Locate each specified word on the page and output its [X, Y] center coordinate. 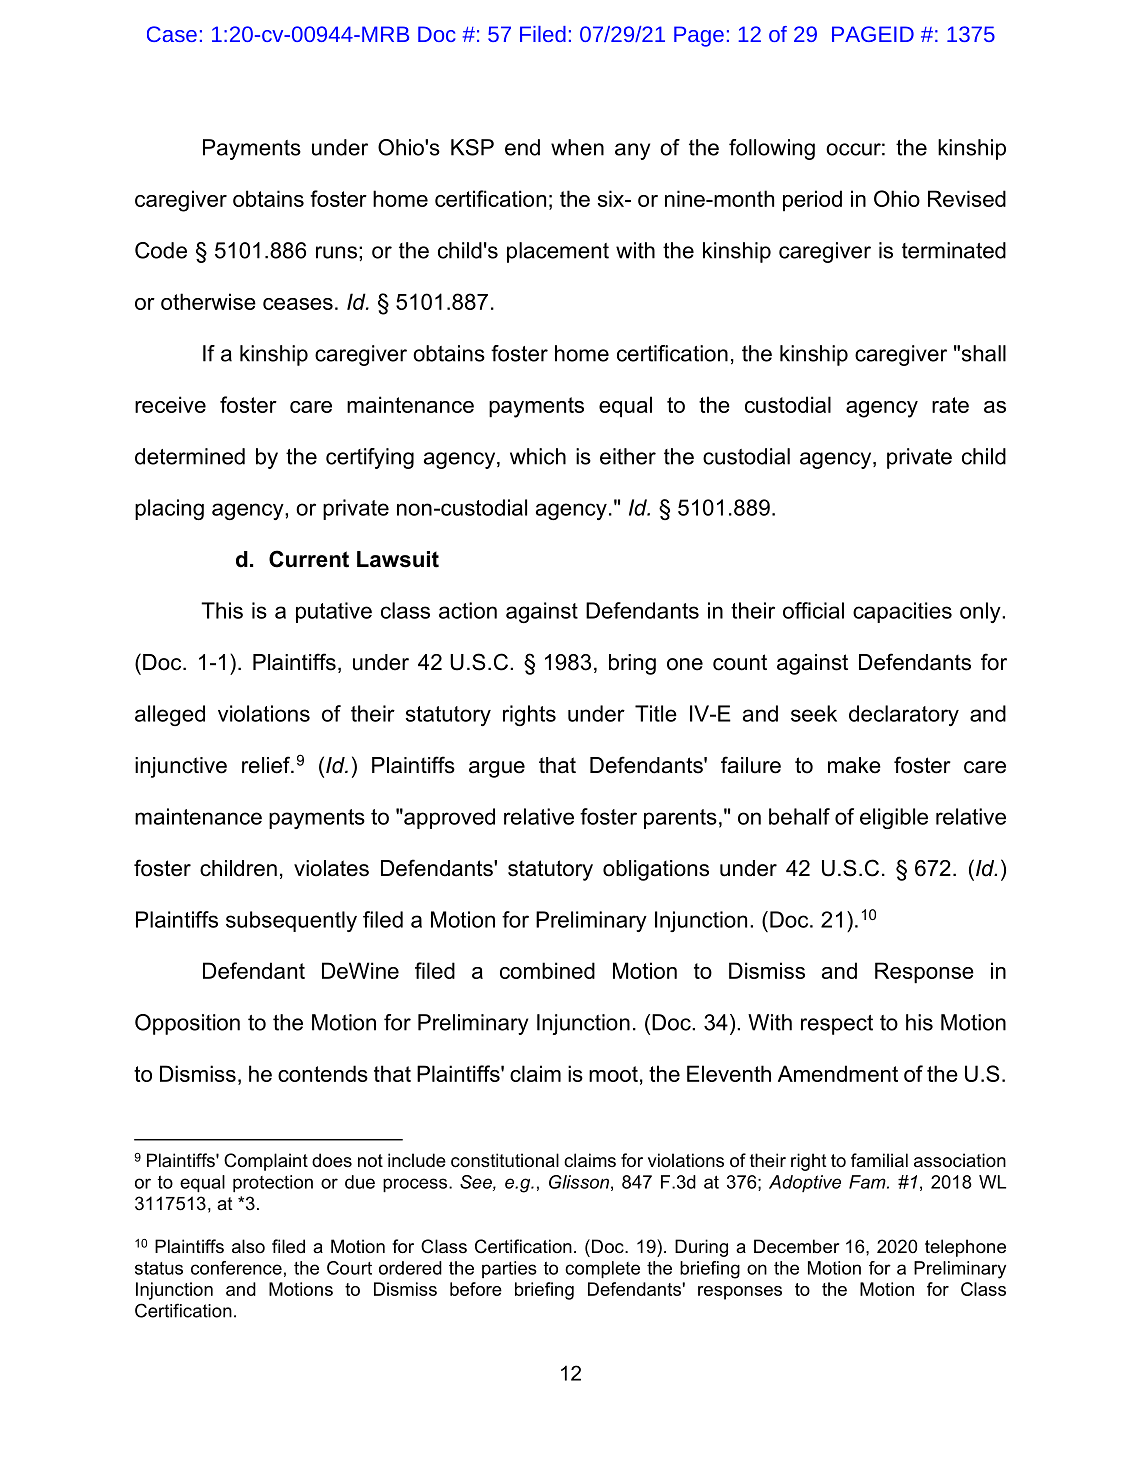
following [772, 149]
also [248, 1246]
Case [172, 34]
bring [632, 664]
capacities [902, 612]
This [222, 610]
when [577, 147]
